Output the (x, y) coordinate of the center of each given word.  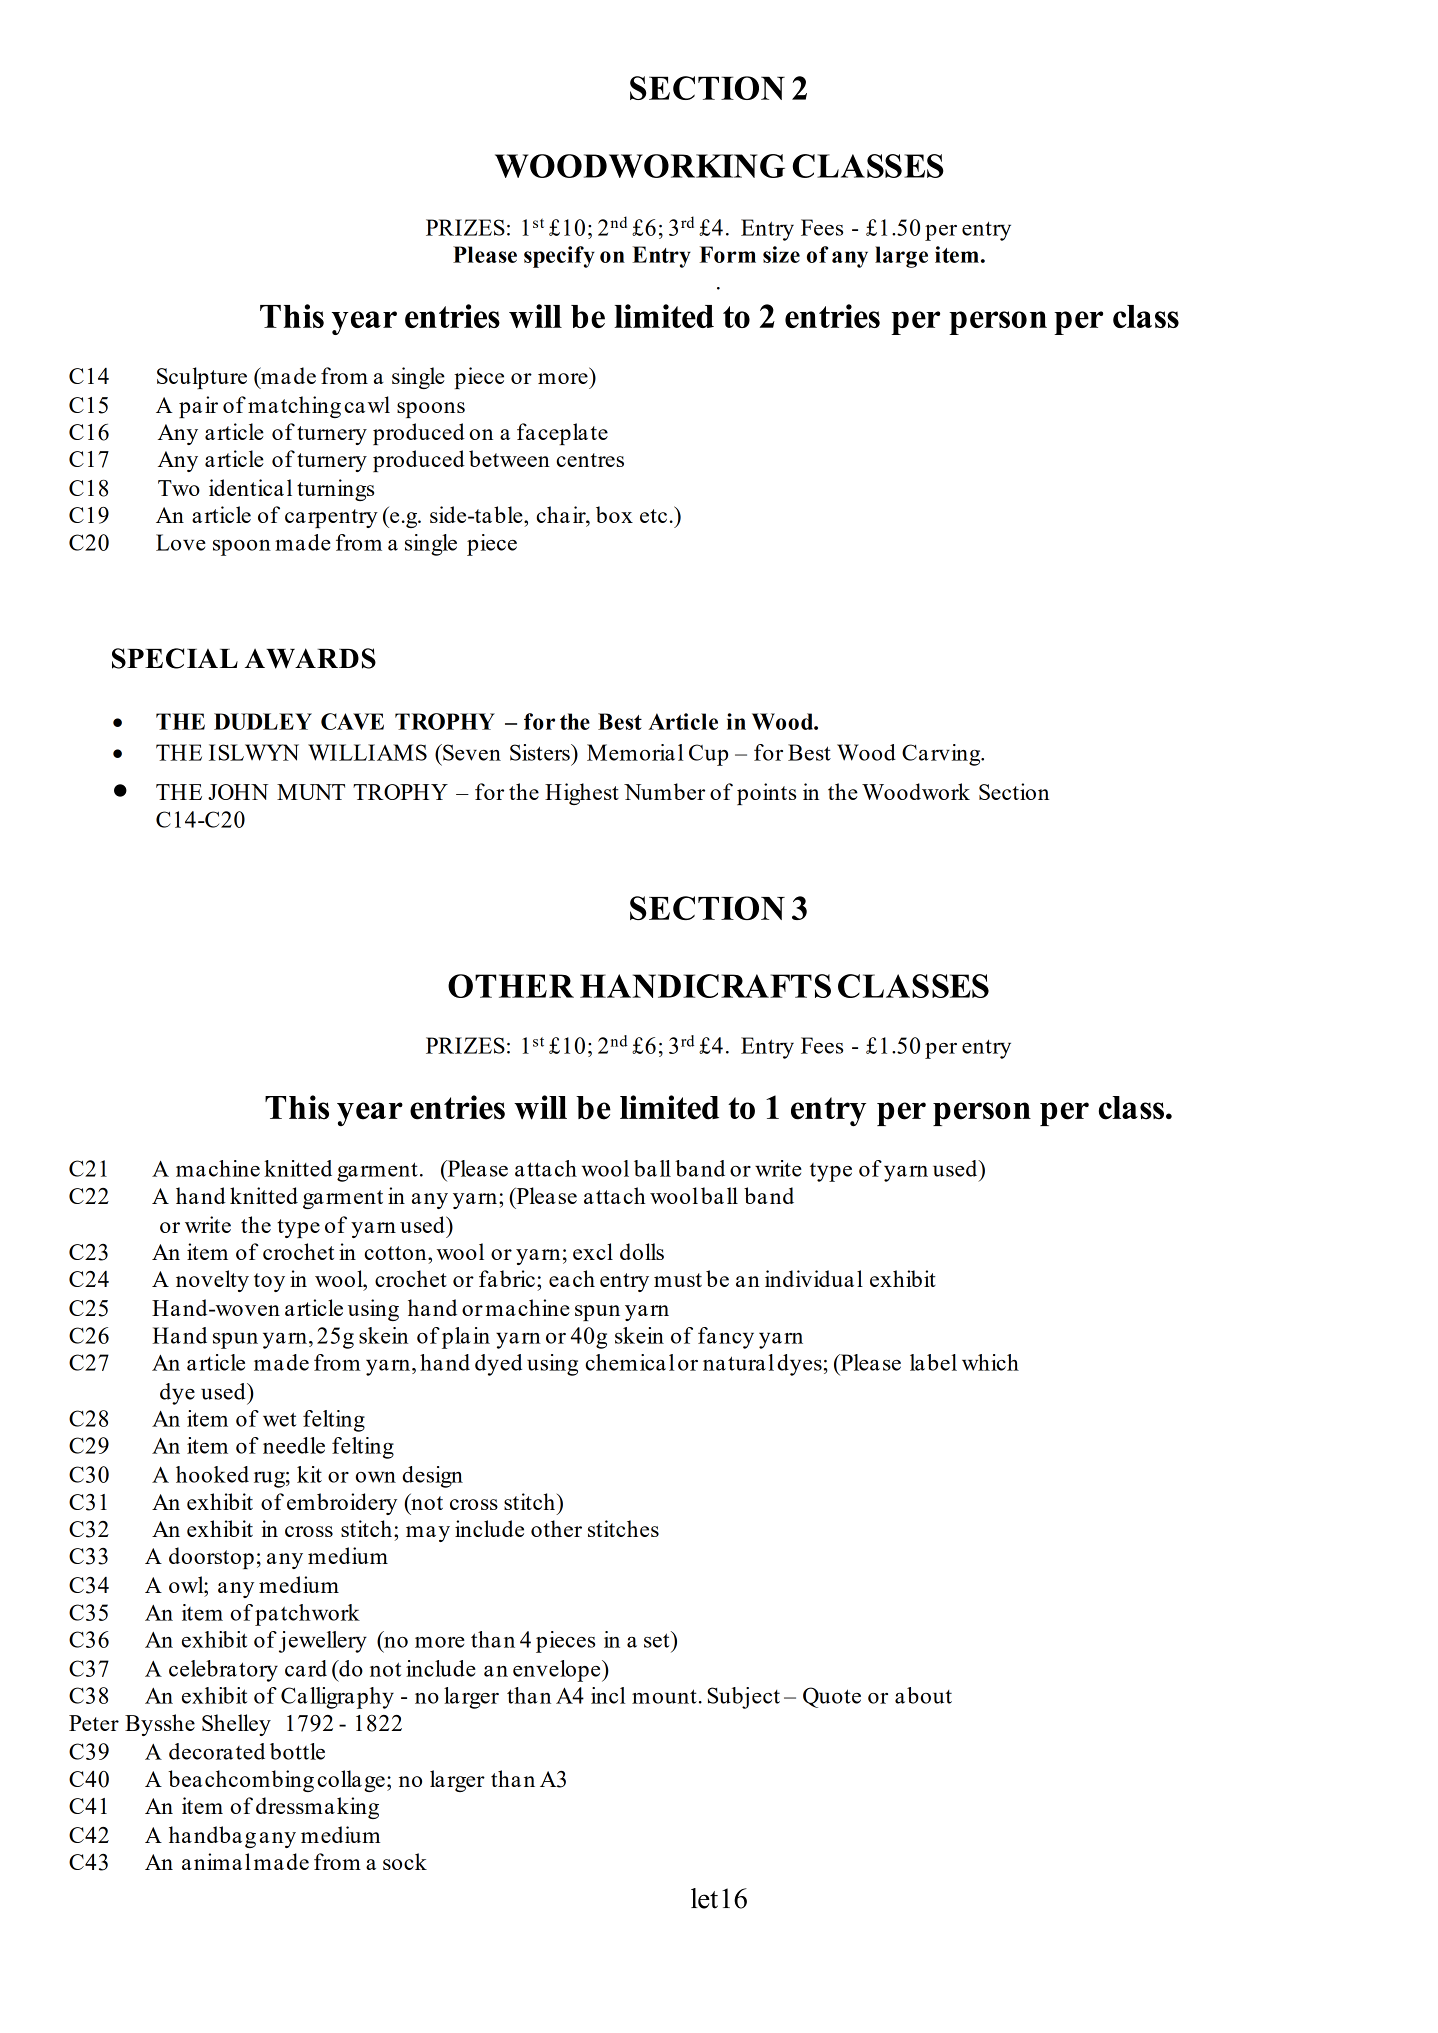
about (923, 1695)
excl (593, 1251)
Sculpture (202, 378)
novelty (212, 1281)
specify (559, 257)
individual (814, 1278)
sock (405, 1861)
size (781, 254)
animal (216, 1861)
